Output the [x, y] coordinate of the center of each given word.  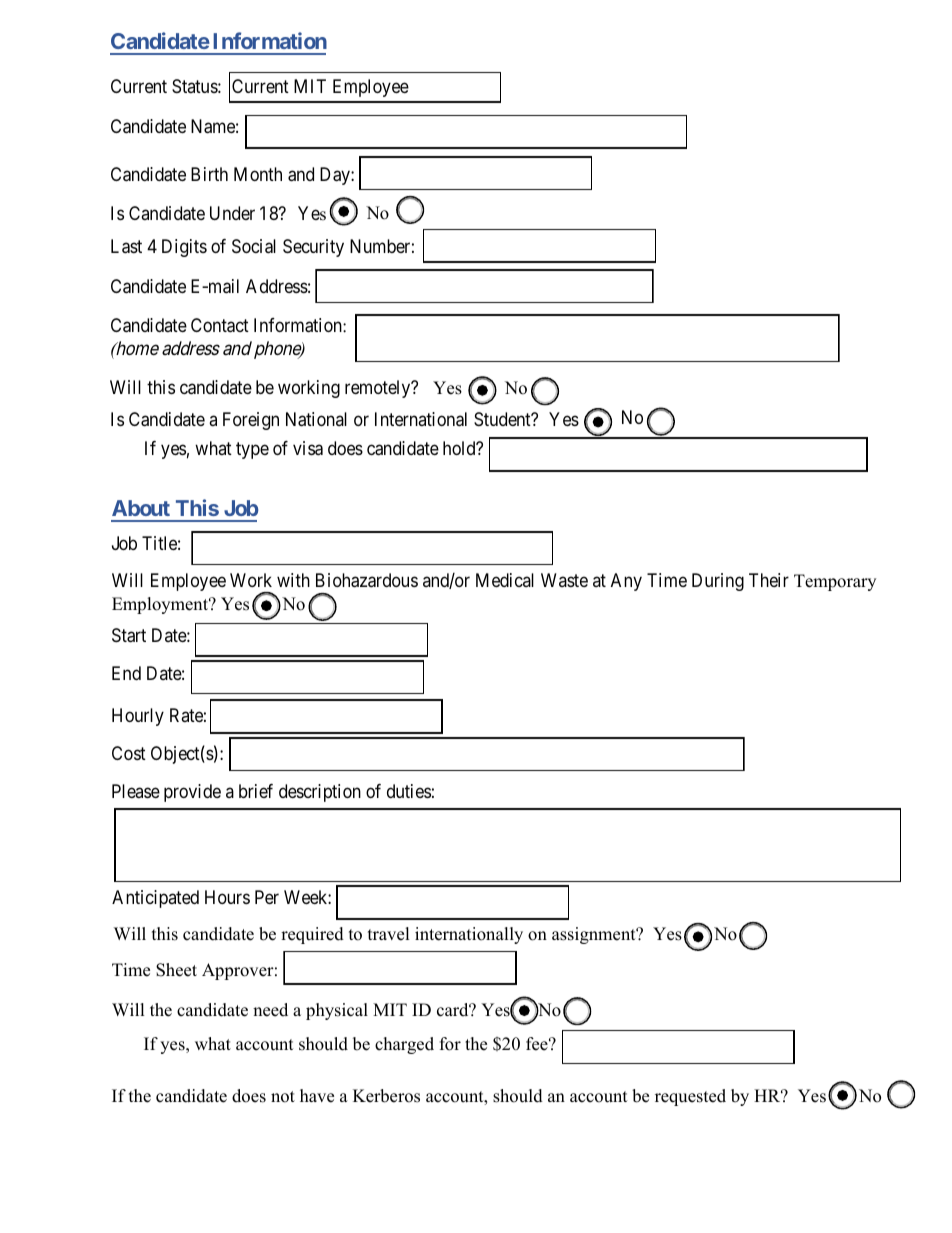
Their [769, 580]
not [283, 1097]
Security [313, 248]
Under [232, 213]
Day [336, 176]
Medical [505, 580]
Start [129, 635]
